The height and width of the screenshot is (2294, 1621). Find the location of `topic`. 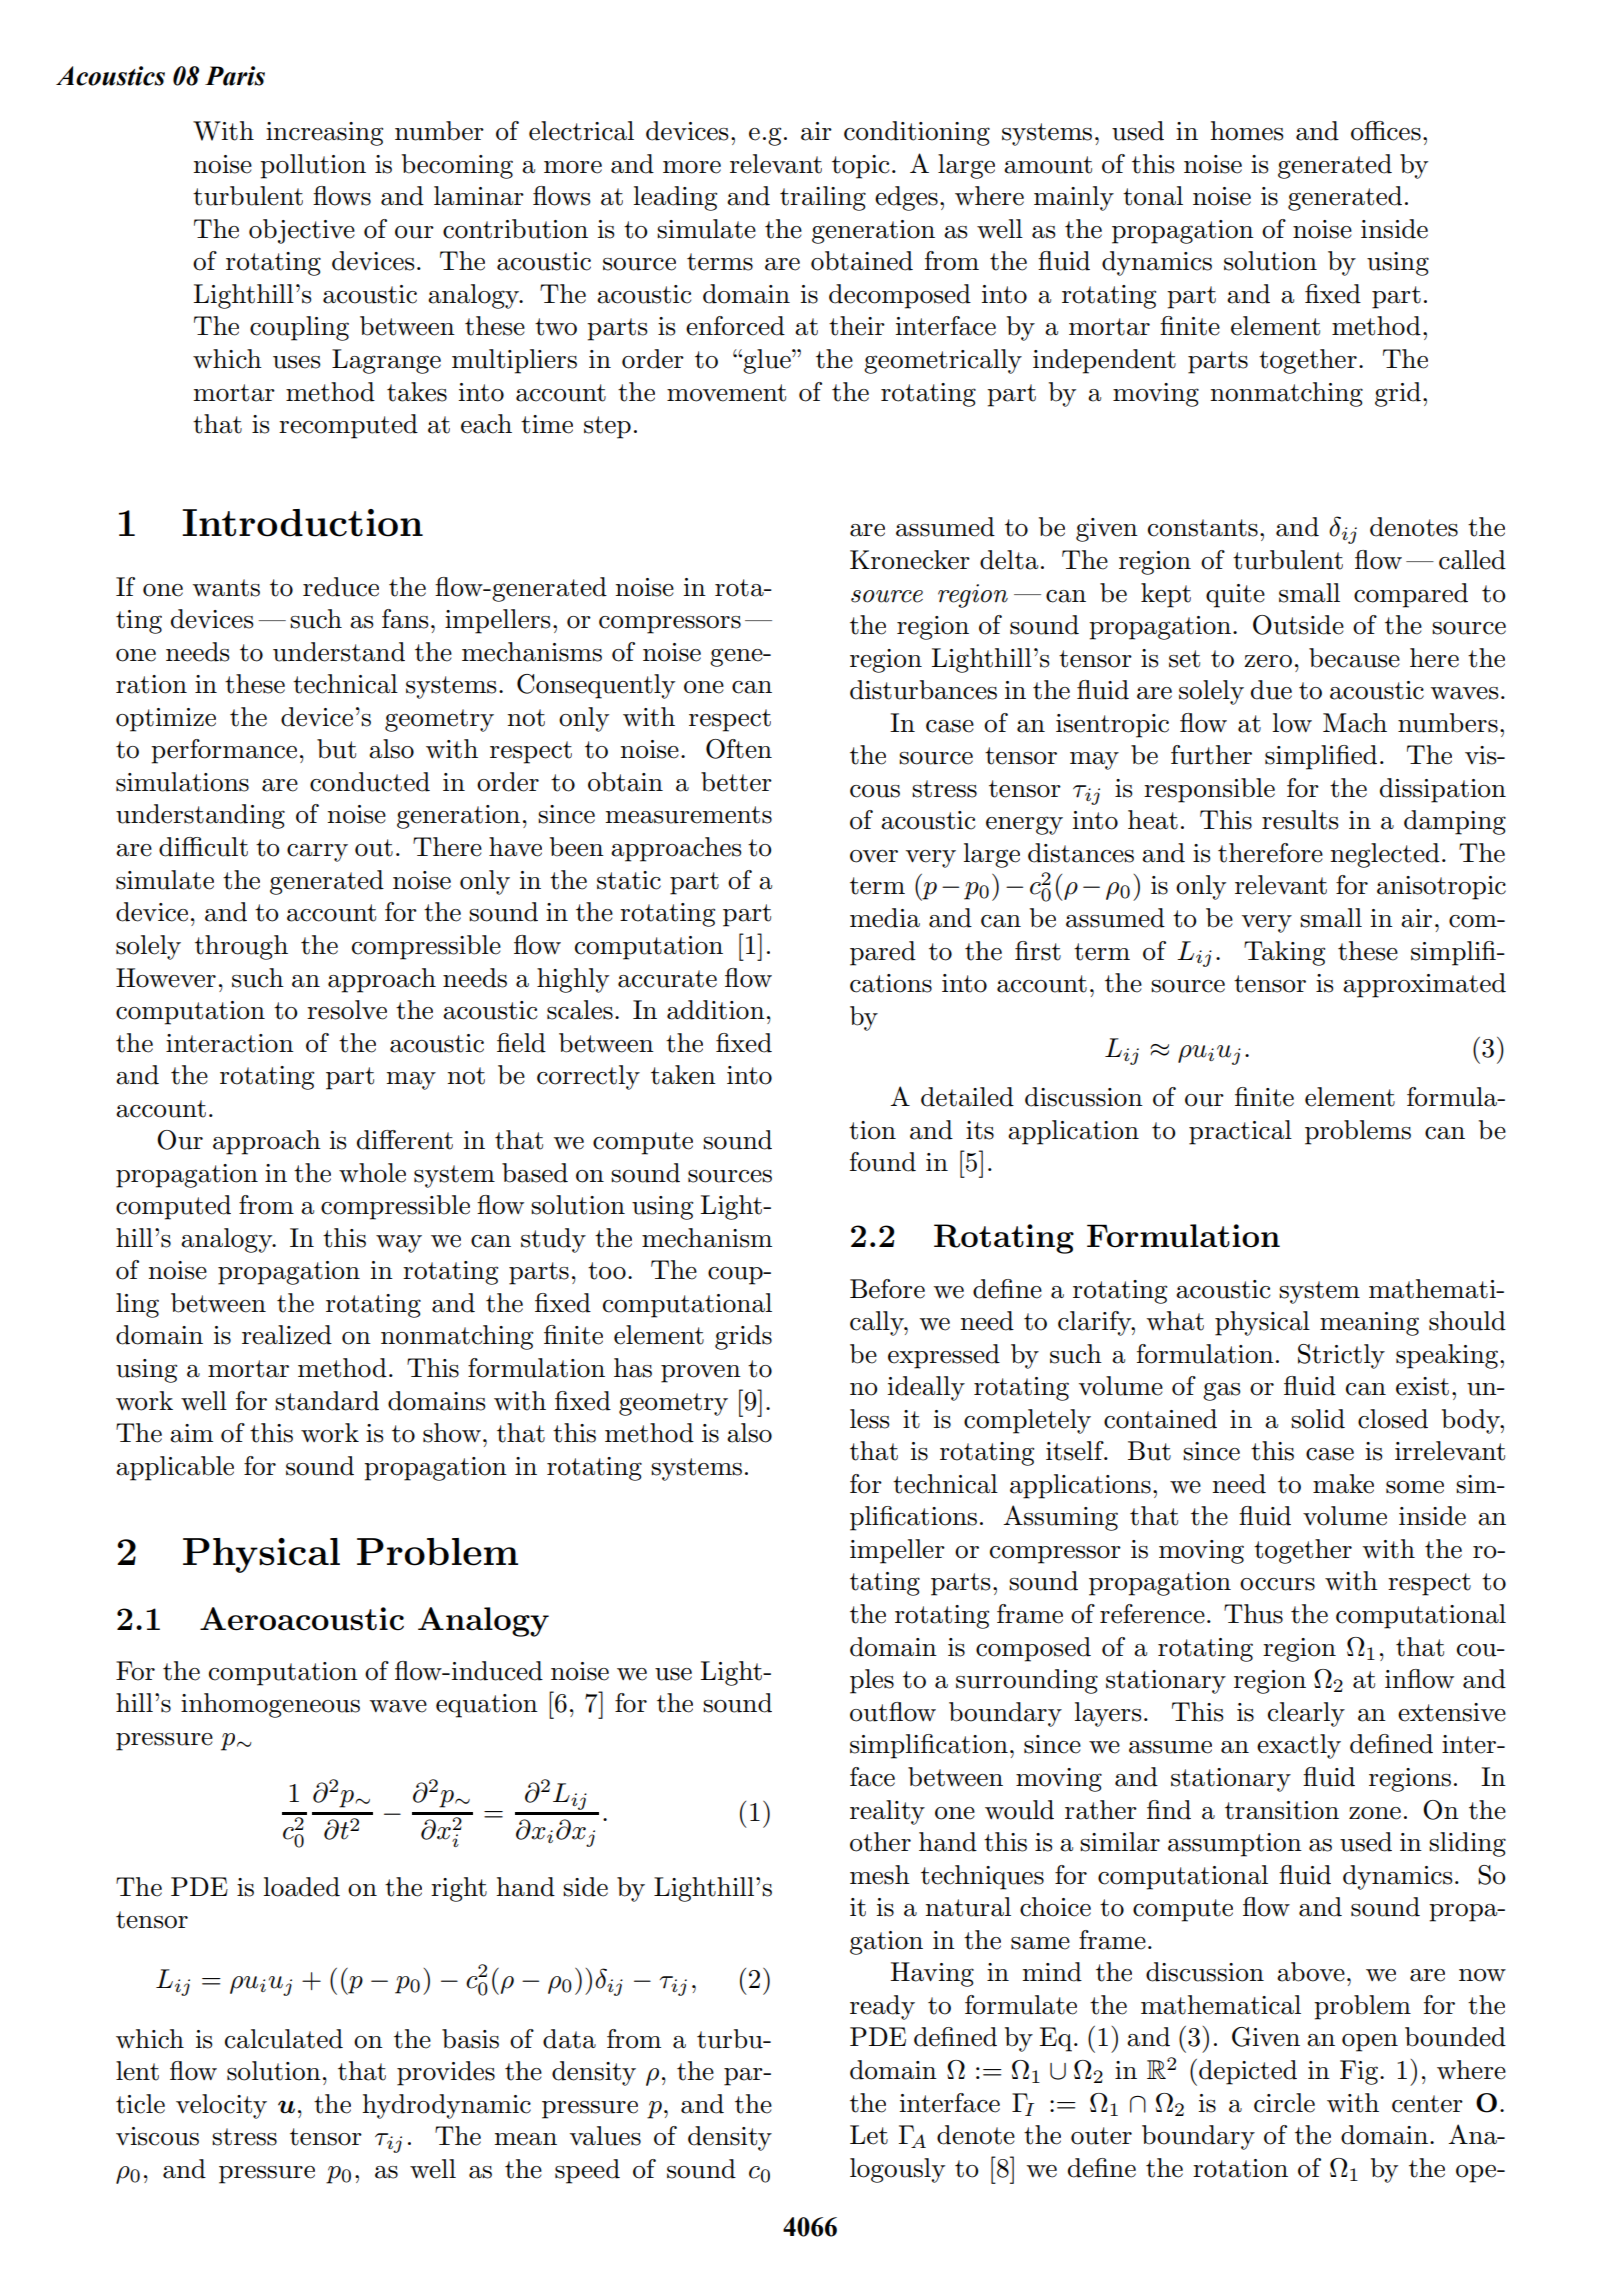

topic is located at coordinates (860, 167).
